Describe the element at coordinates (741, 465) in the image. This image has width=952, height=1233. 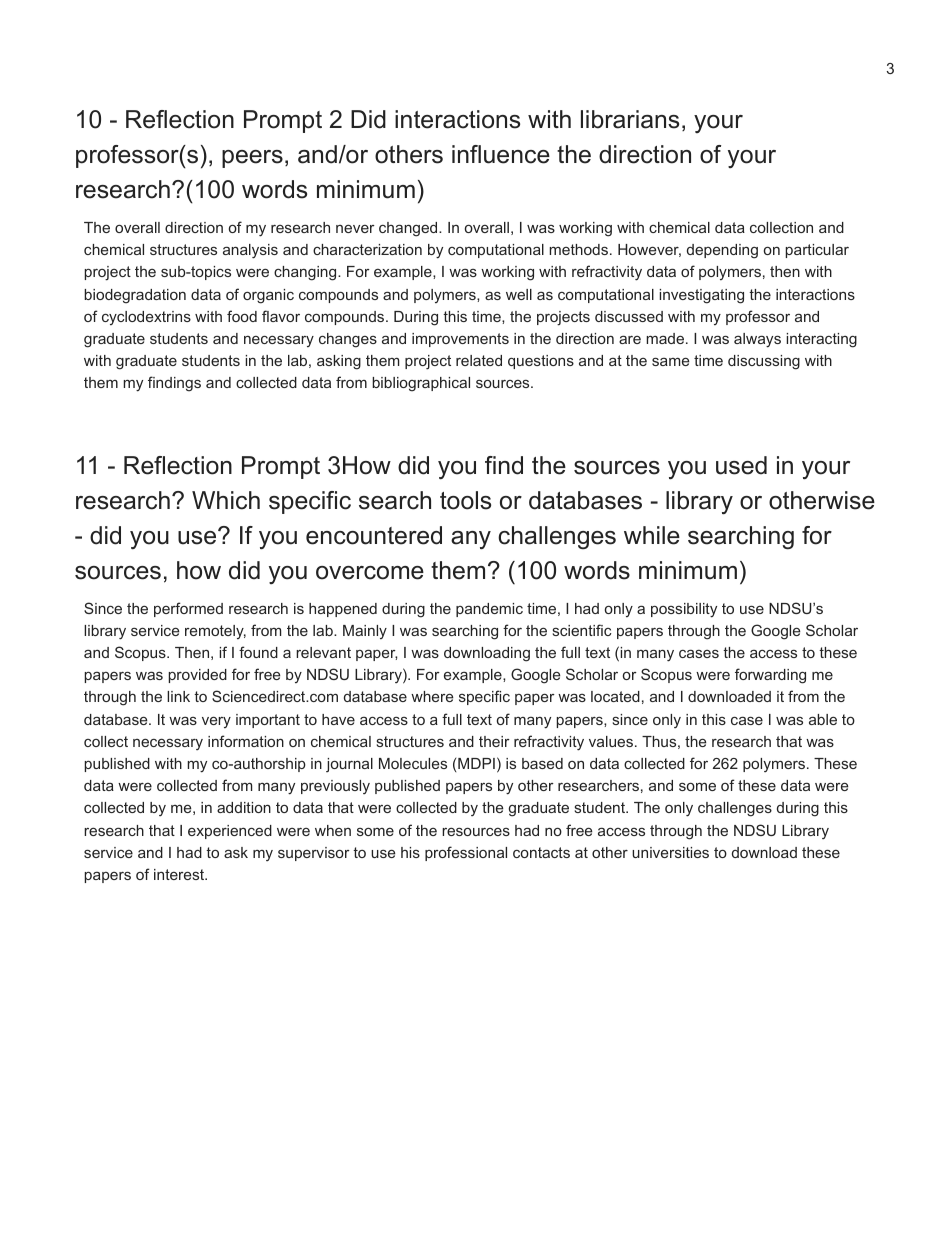
I see `used` at that location.
